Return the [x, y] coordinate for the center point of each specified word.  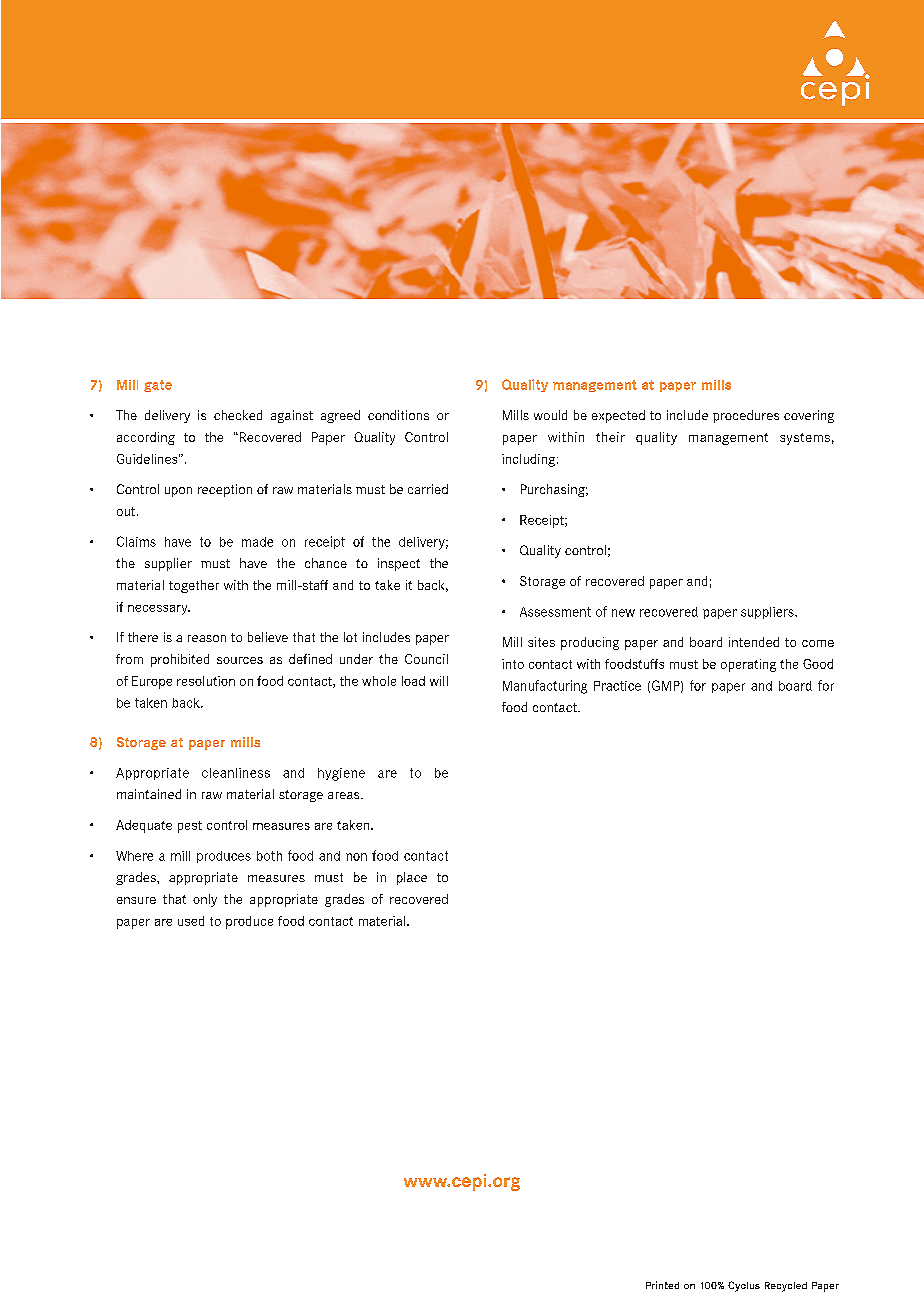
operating [748, 665]
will [439, 681]
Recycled [786, 1287]
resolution [206, 681]
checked [238, 415]
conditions [398, 415]
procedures [746, 416]
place [412, 878]
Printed [662, 1285]
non [356, 857]
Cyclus [744, 1286]
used [191, 921]
